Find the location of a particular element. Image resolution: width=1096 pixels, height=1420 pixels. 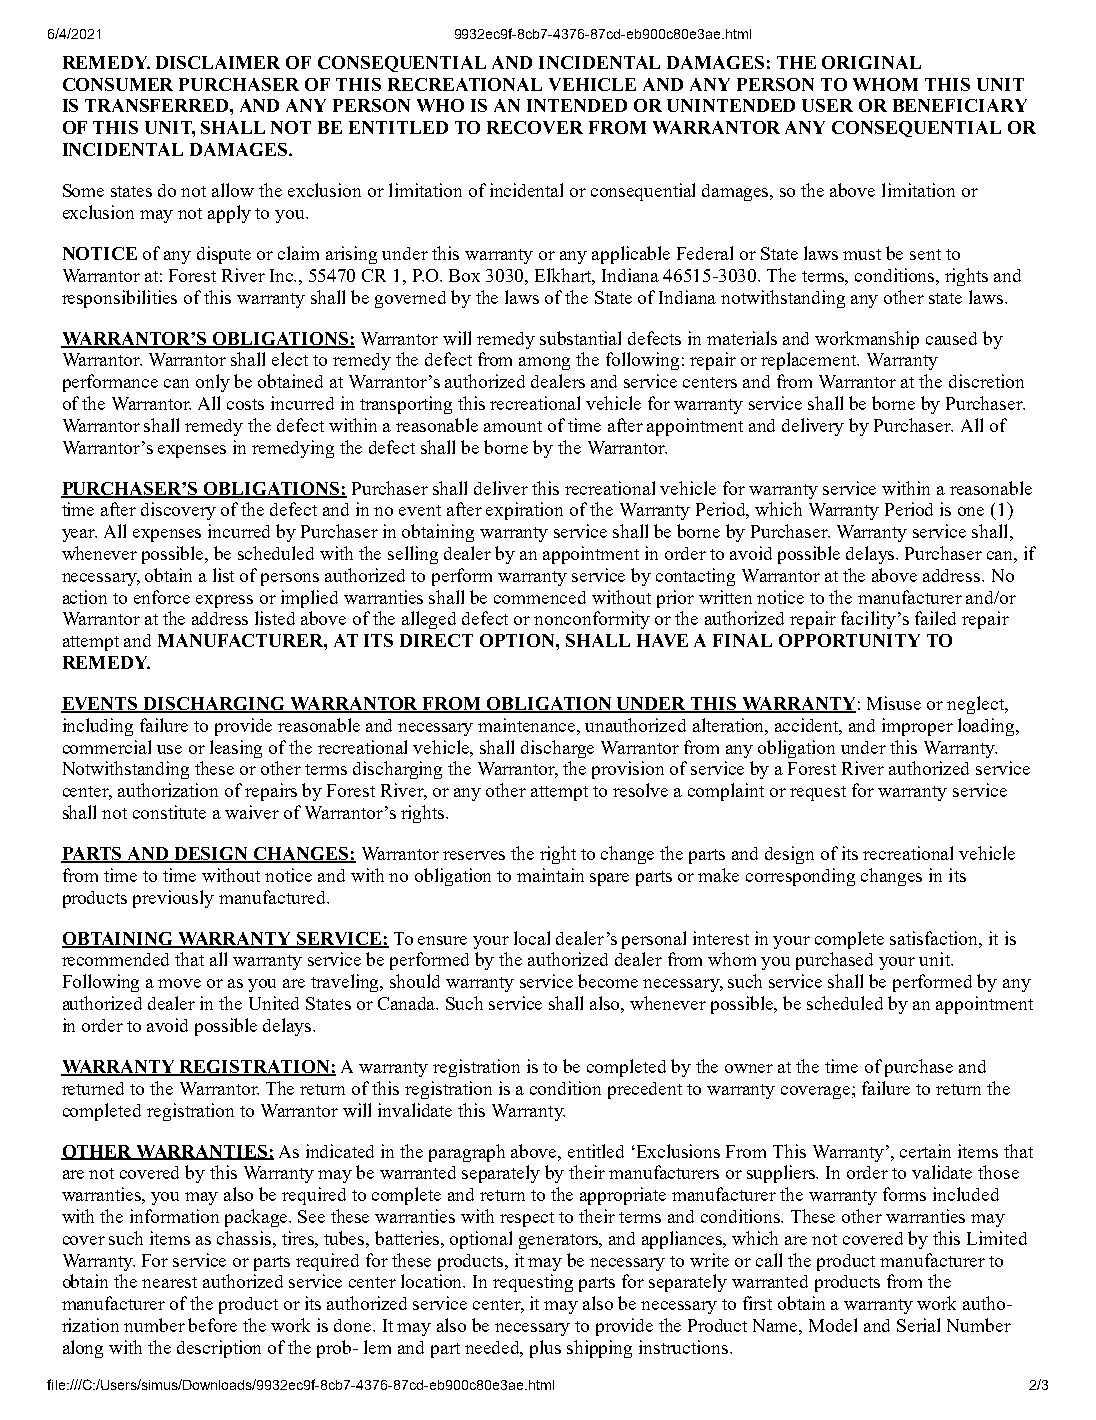

leasing is located at coordinates (236, 749).
